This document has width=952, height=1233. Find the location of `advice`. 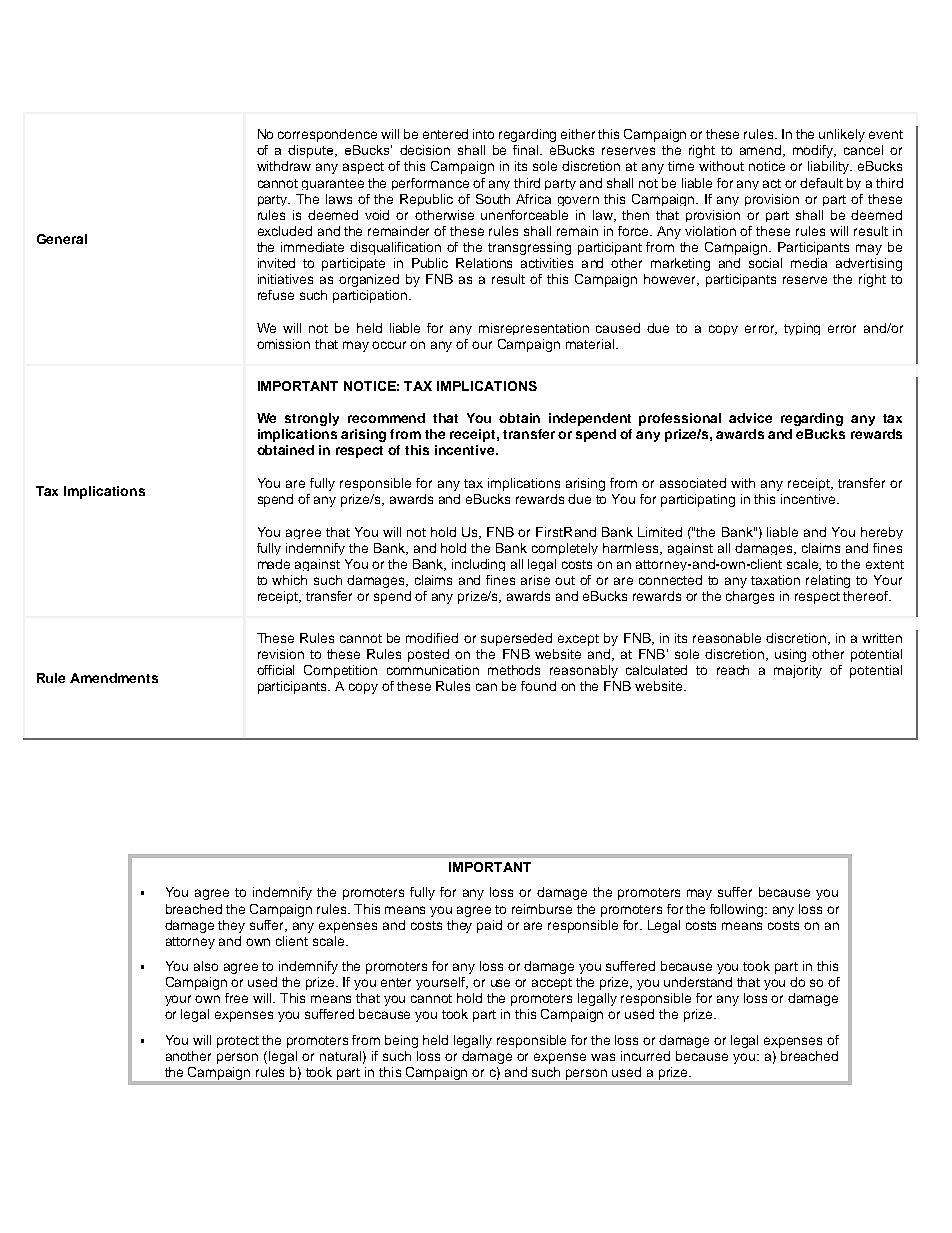

advice is located at coordinates (750, 418).
